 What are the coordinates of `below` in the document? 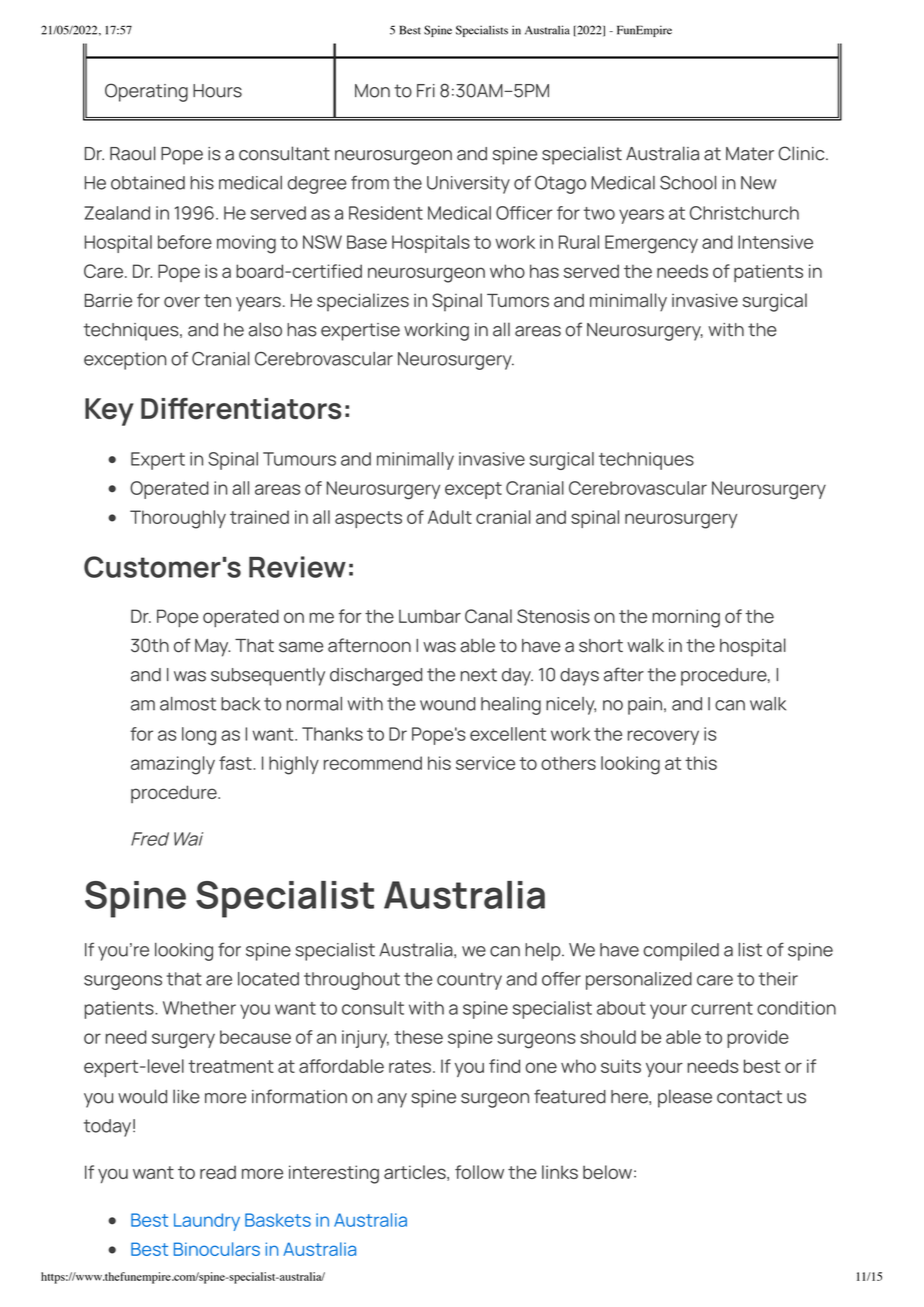 It's located at (607, 1172).
